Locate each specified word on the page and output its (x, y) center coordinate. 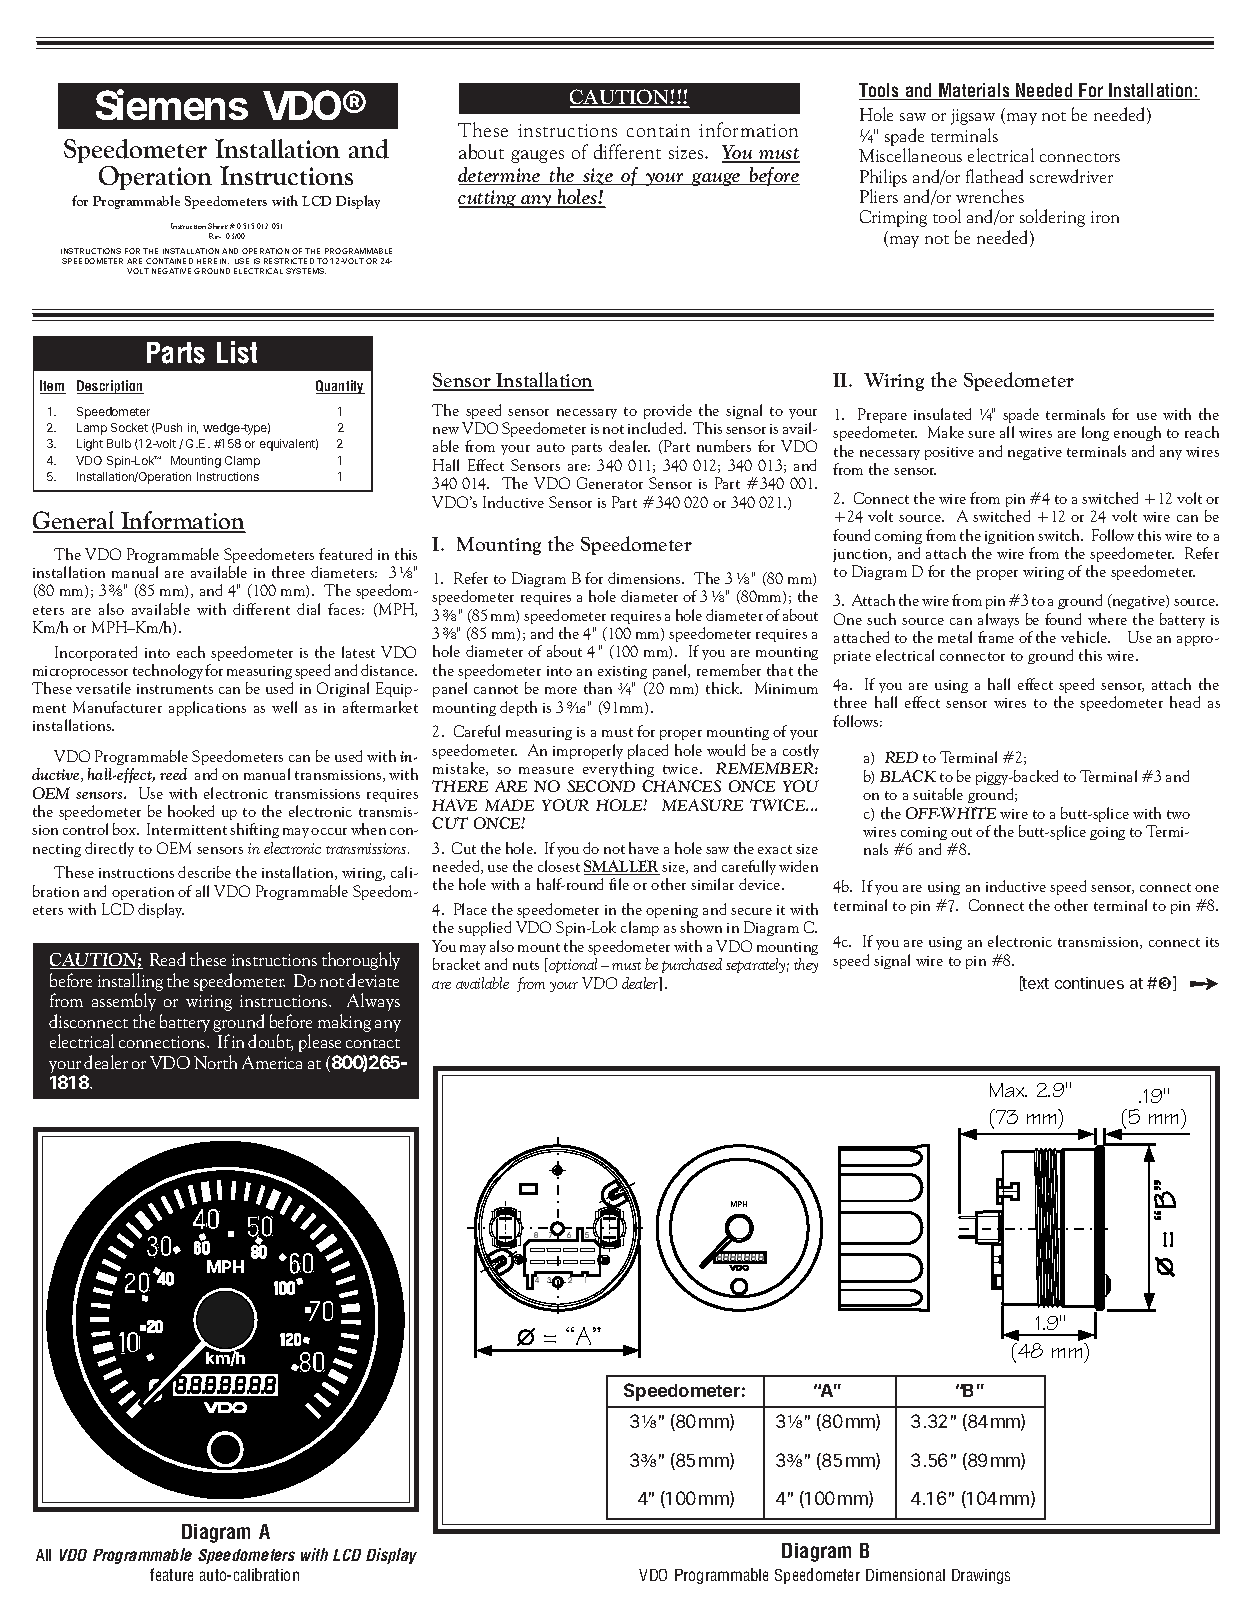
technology (168, 671)
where (1107, 619)
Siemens (172, 104)
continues (1089, 983)
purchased (692, 965)
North (215, 1062)
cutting (488, 199)
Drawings (981, 1576)
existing (622, 672)
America (272, 1062)
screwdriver (1071, 176)
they (806, 965)
